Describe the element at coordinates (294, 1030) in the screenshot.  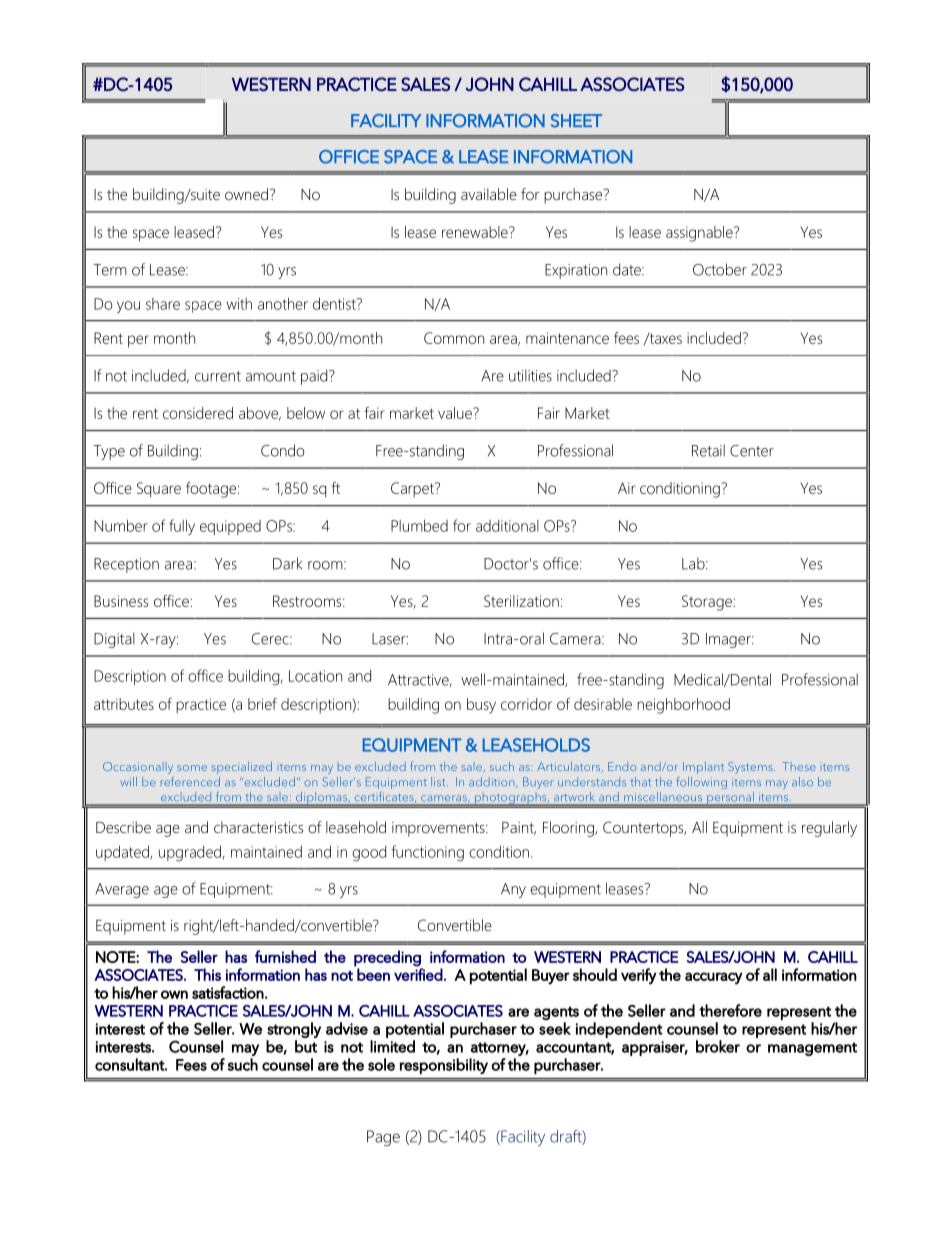
I see `strongly` at that location.
